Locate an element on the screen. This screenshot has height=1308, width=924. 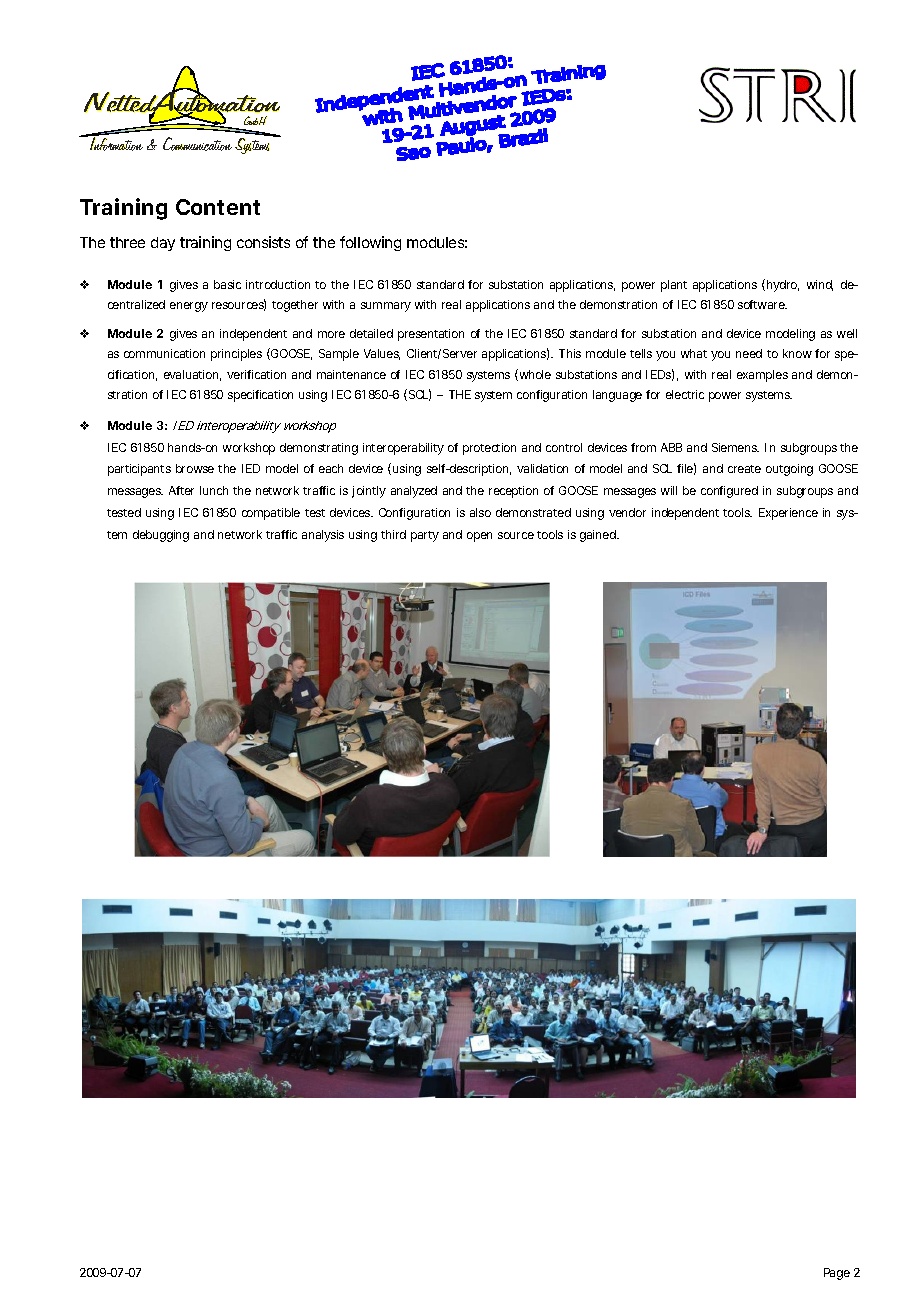
also is located at coordinates (480, 512).
